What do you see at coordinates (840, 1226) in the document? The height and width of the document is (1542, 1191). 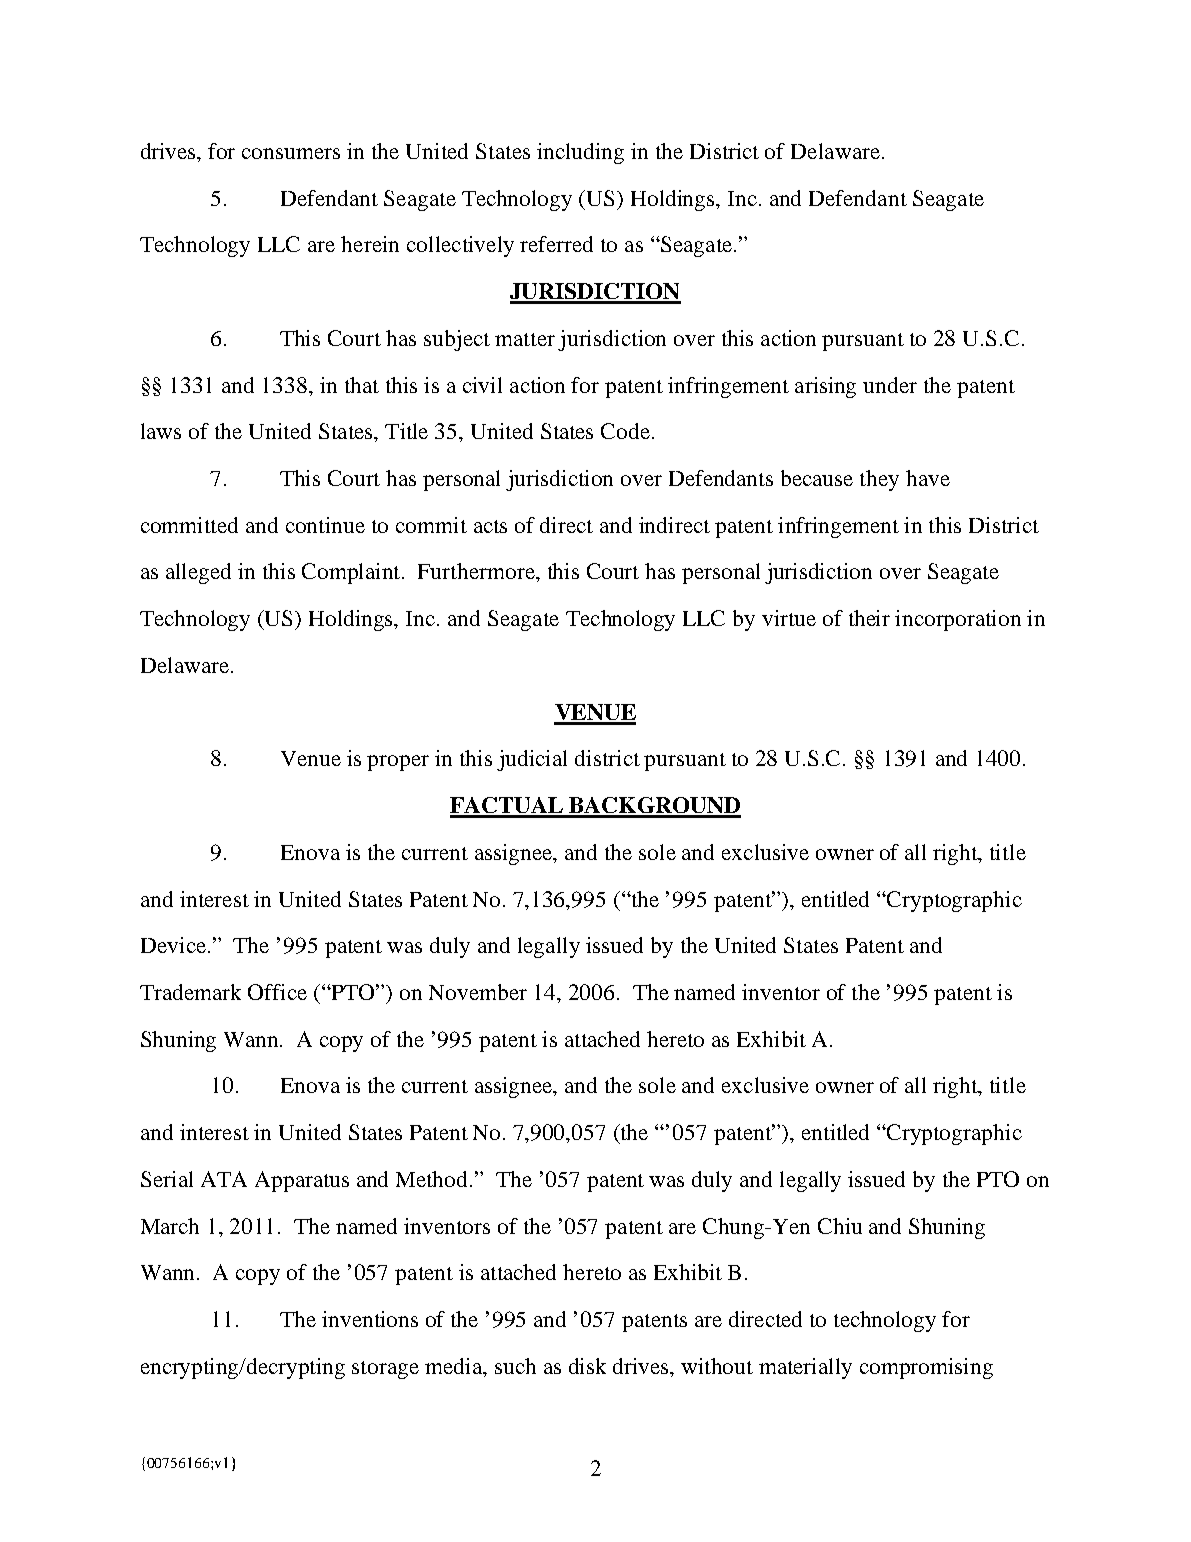 I see `Chiu` at bounding box center [840, 1226].
